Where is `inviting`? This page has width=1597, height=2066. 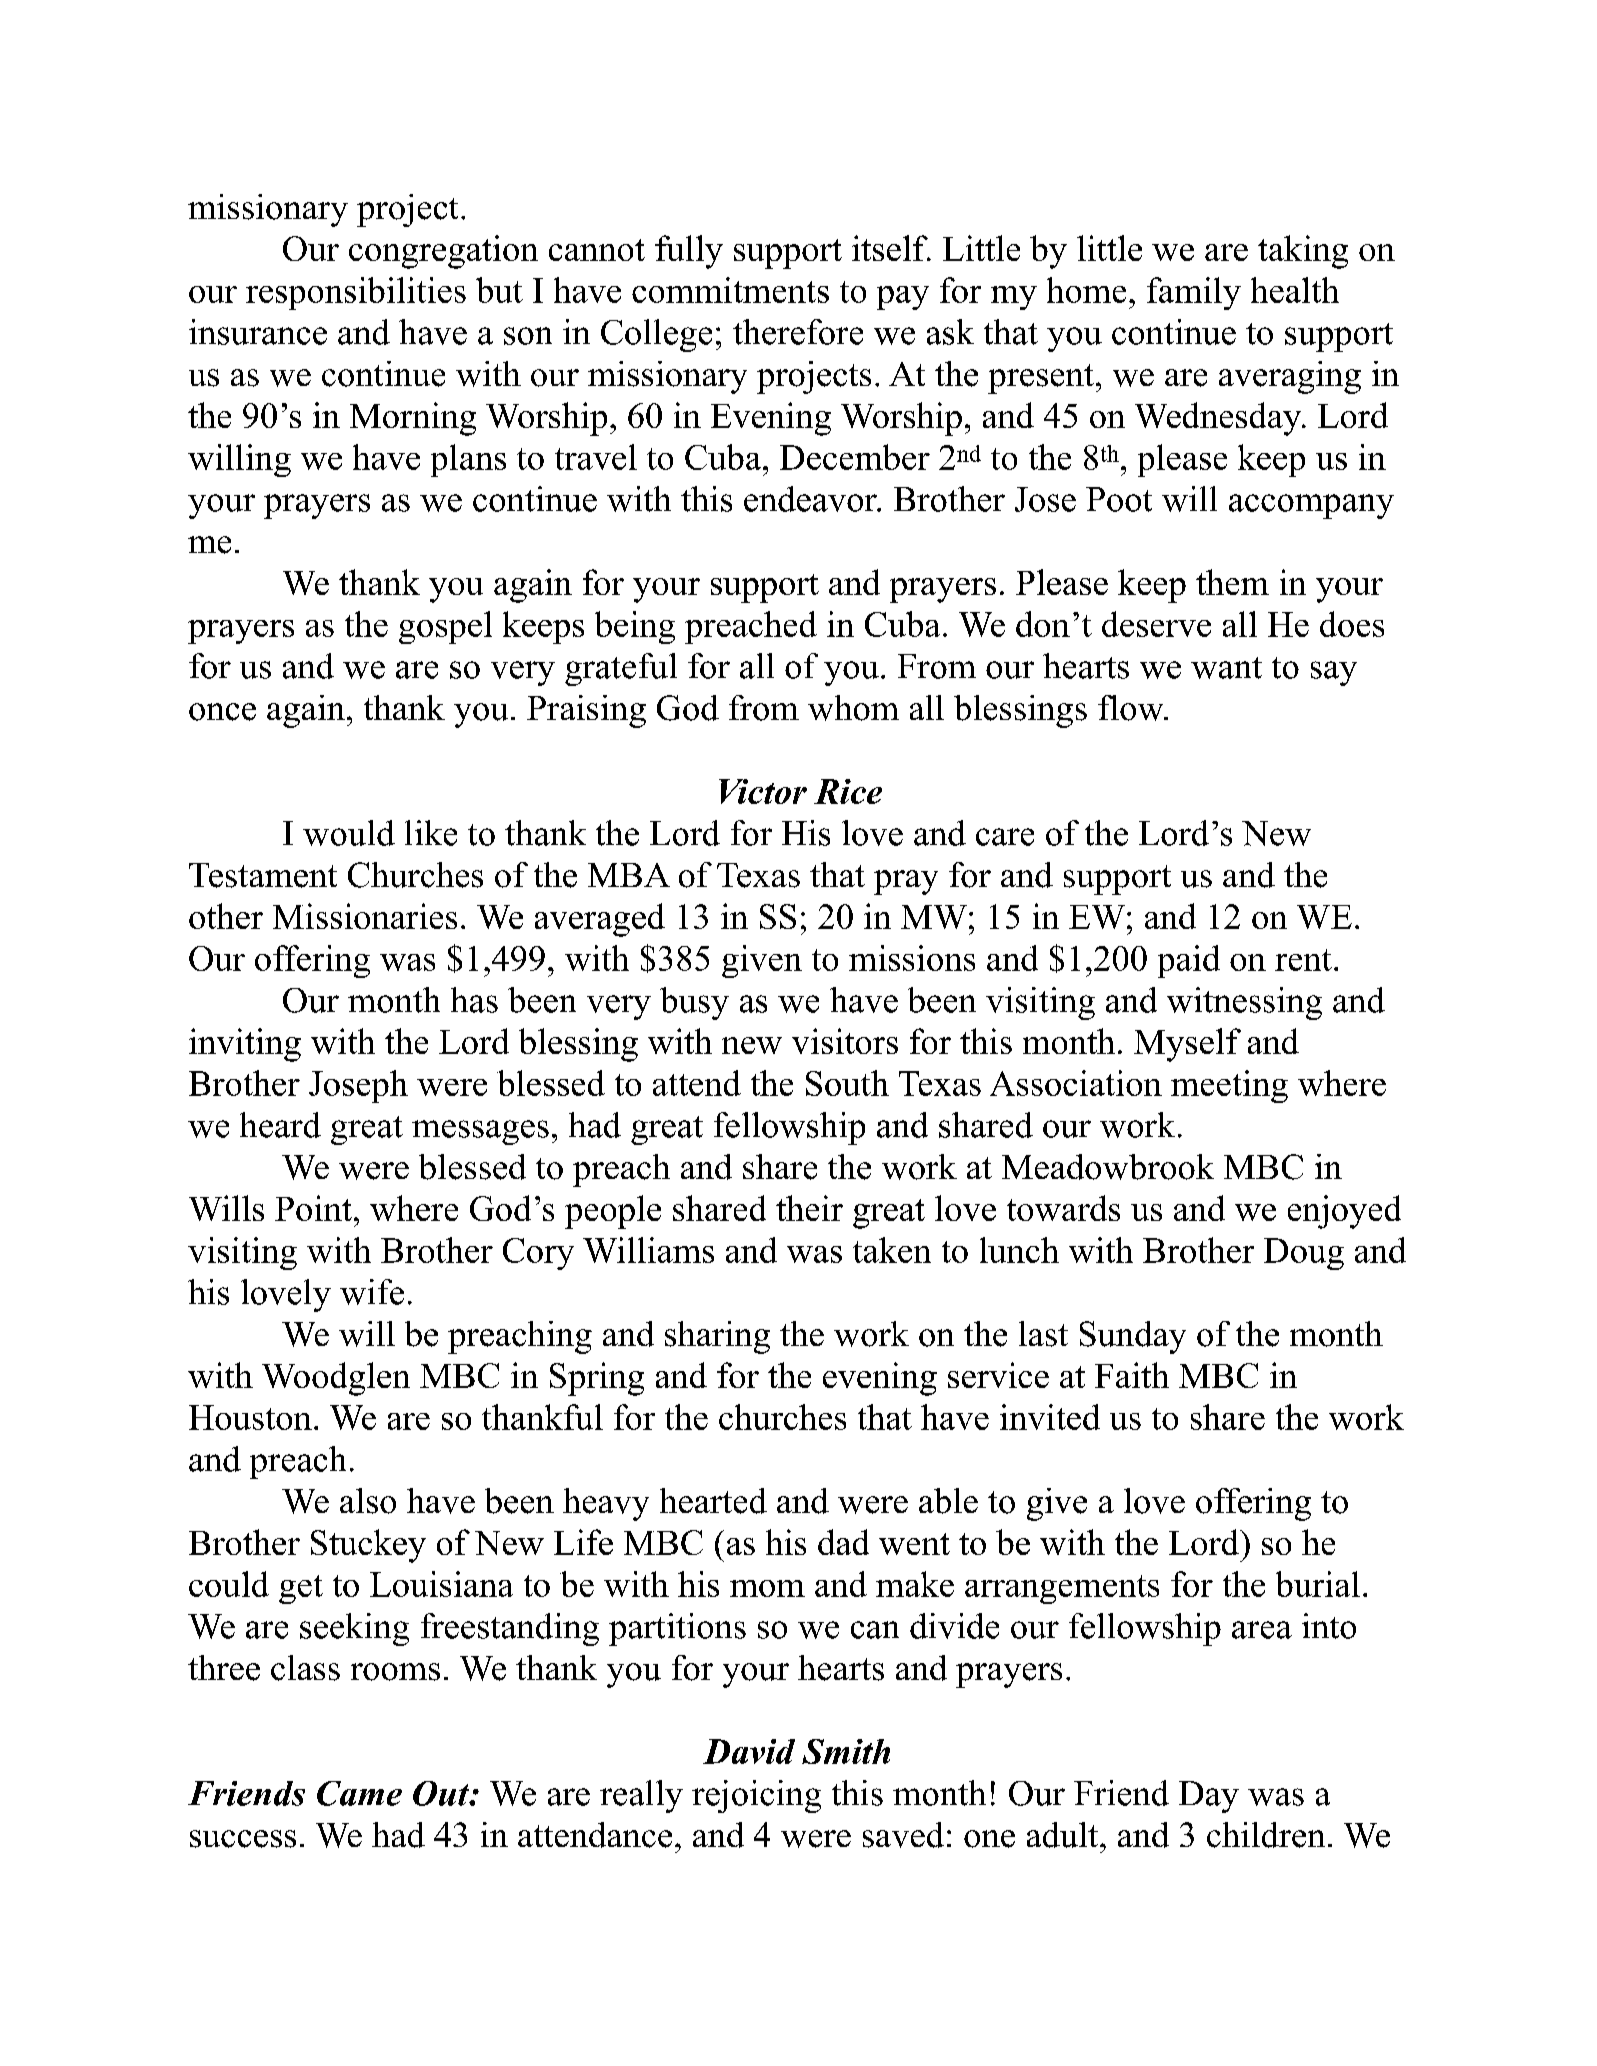 inviting is located at coordinates (245, 1045).
